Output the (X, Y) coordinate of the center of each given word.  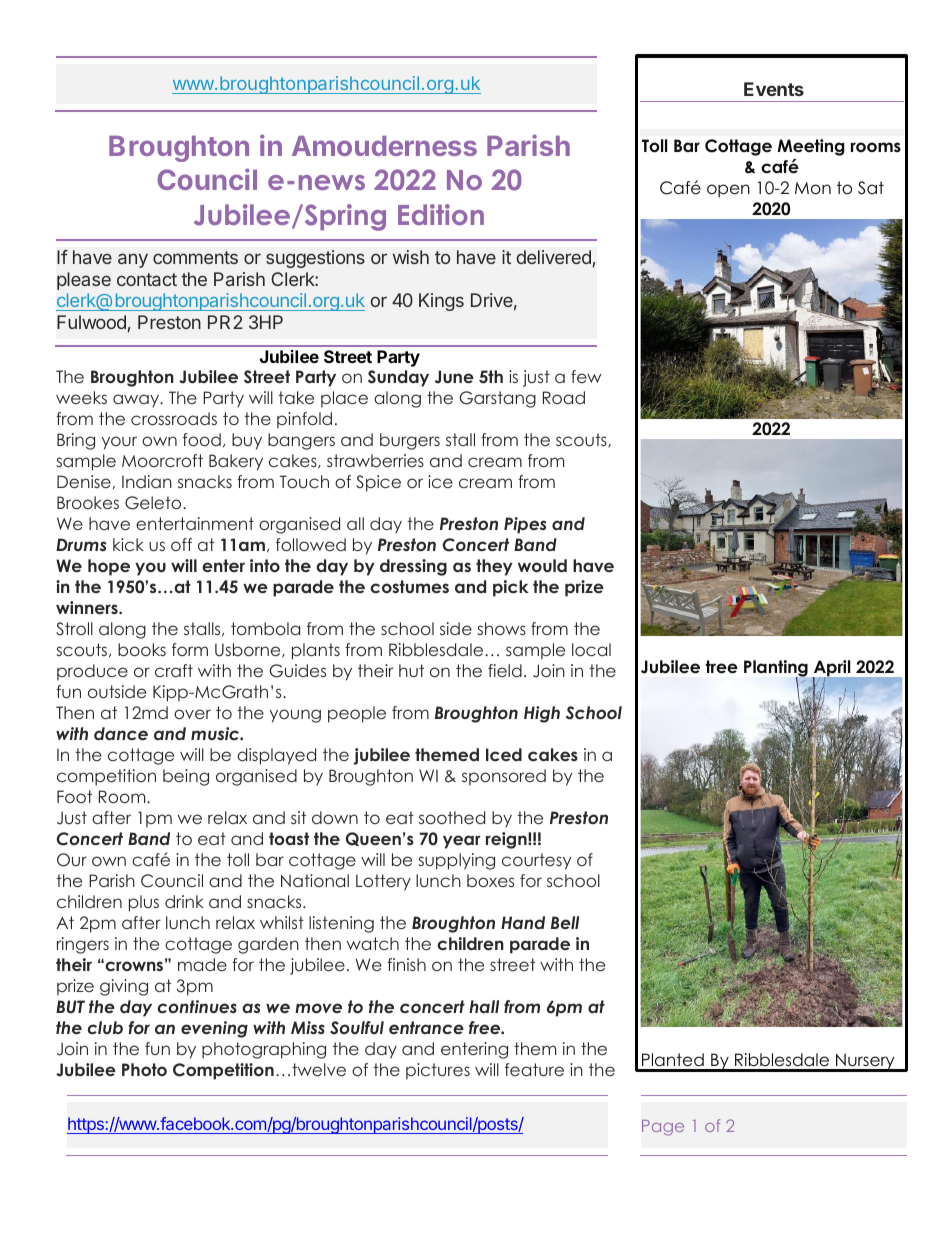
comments (195, 257)
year (462, 842)
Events (774, 89)
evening (214, 1029)
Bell (565, 922)
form (190, 649)
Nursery (865, 1062)
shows (502, 628)
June (454, 377)
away (137, 400)
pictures (438, 1071)
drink (184, 901)
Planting (776, 670)
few (586, 376)
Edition (441, 214)
